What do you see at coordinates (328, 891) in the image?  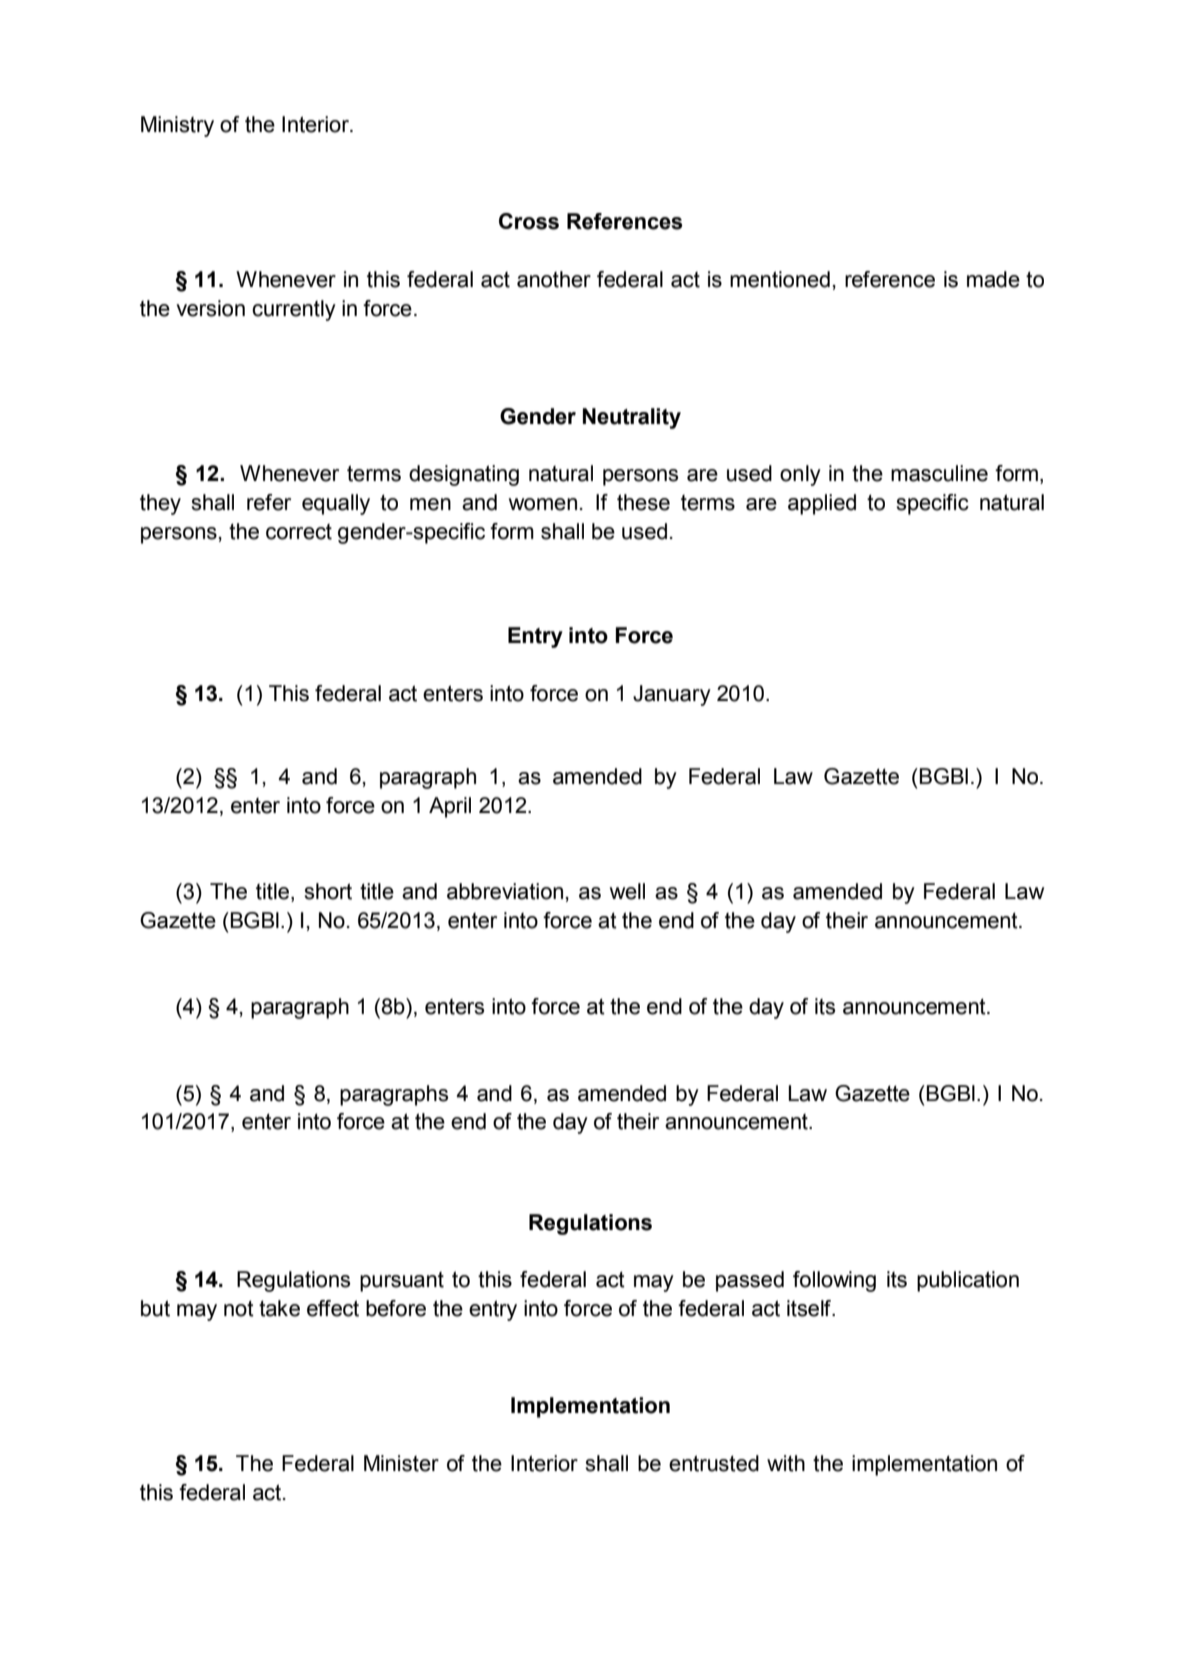 I see `short` at bounding box center [328, 891].
